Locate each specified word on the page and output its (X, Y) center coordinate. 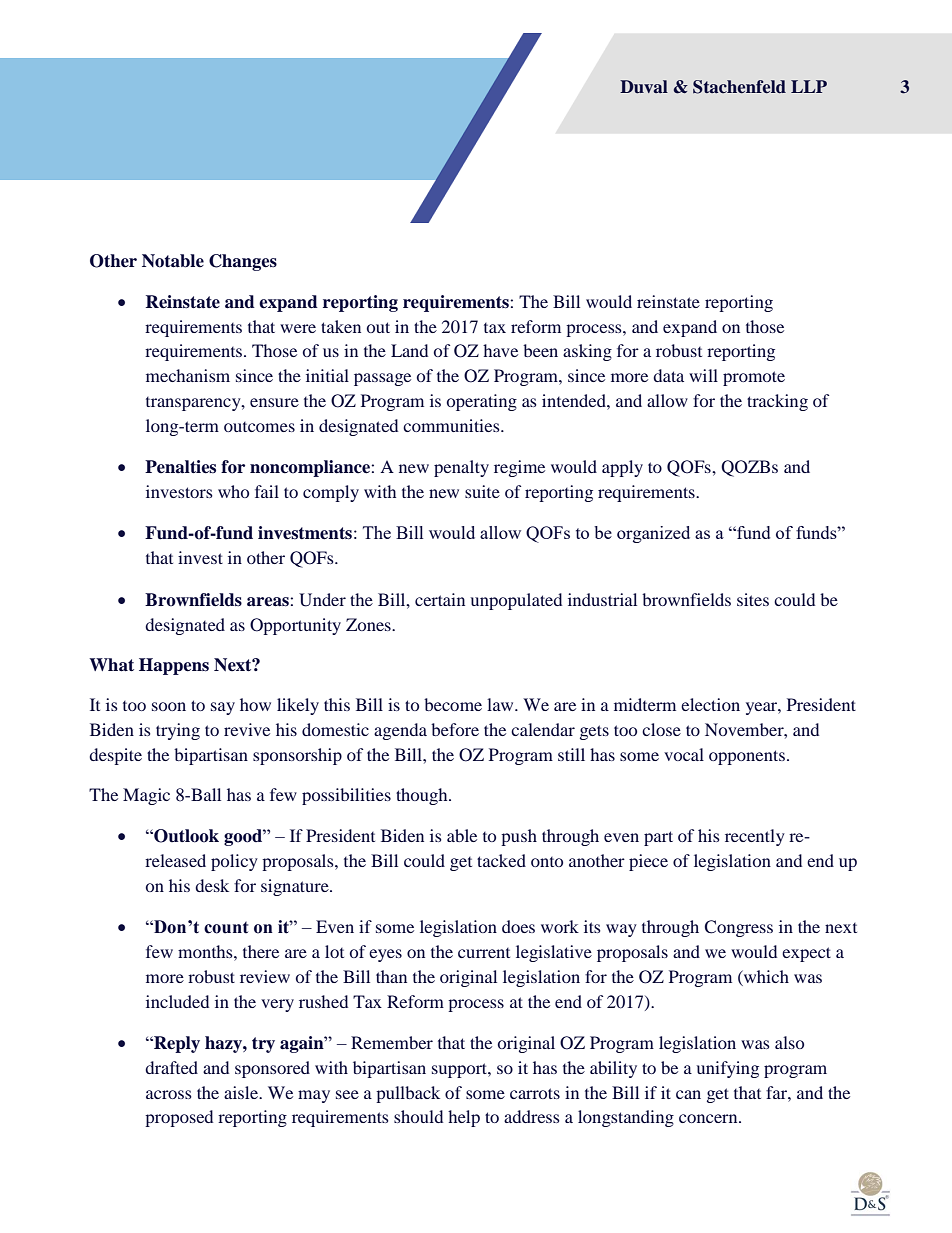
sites (753, 599)
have (500, 350)
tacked (501, 860)
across (169, 1094)
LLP (809, 86)
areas (269, 602)
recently (755, 837)
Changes (243, 262)
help (464, 1118)
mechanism (188, 375)
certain (440, 599)
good (244, 837)
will (703, 375)
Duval (644, 87)
